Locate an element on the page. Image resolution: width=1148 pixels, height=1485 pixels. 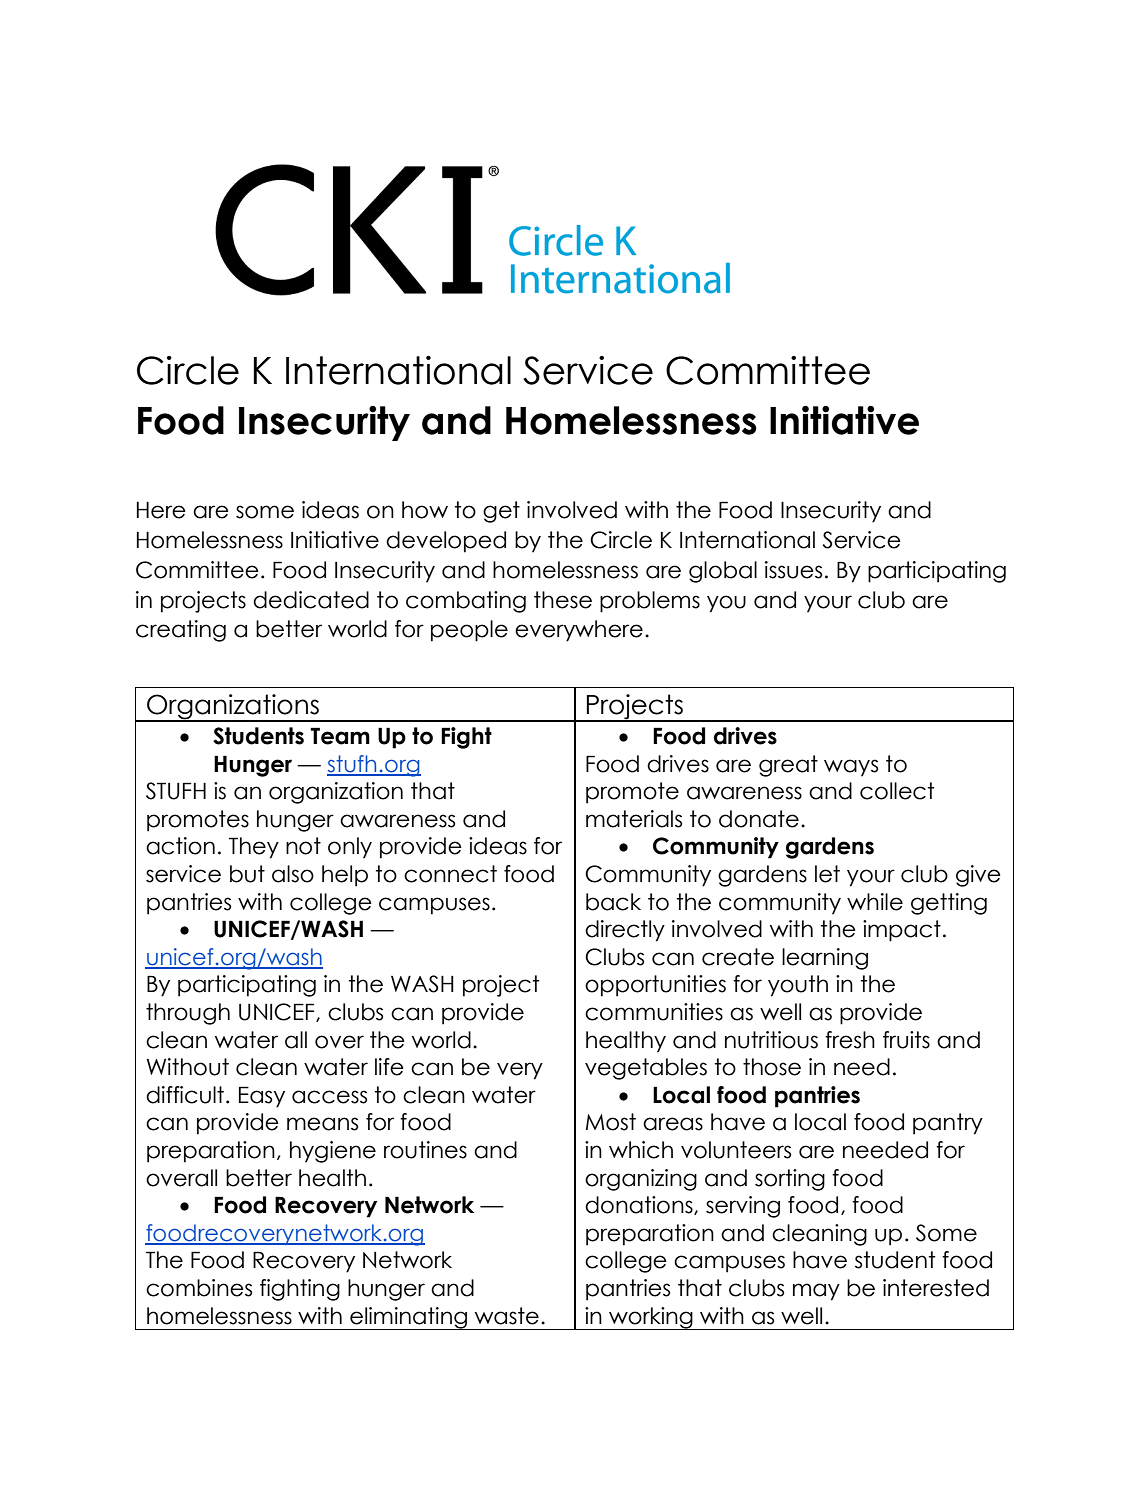
back is located at coordinates (613, 902).
